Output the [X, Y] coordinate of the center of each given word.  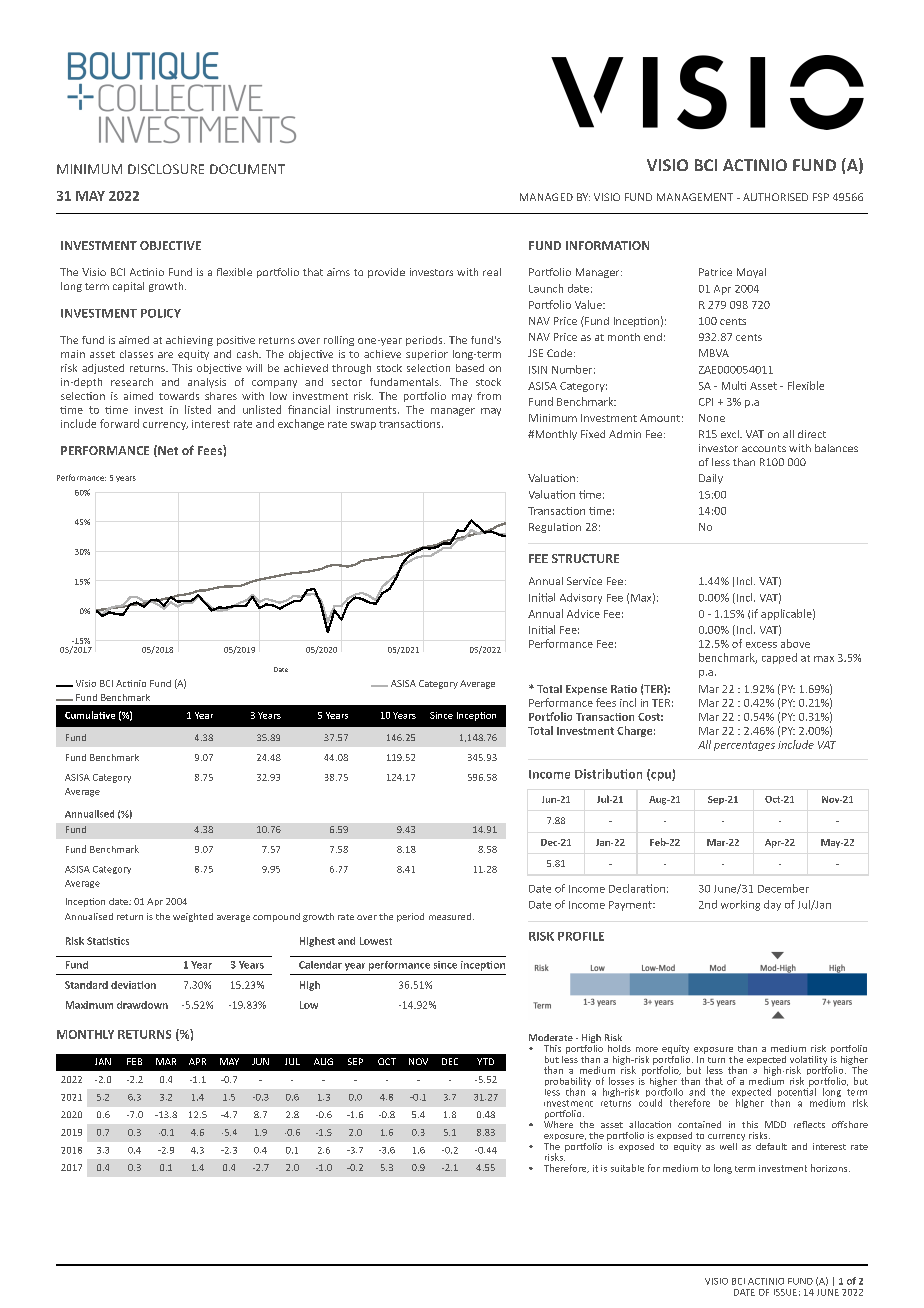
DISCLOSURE [166, 169]
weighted [193, 917]
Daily [711, 479]
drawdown [142, 1005]
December [783, 888]
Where [558, 1123]
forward [119, 423]
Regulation [555, 528]
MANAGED [546, 197]
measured [450, 916]
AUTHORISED [775, 197]
